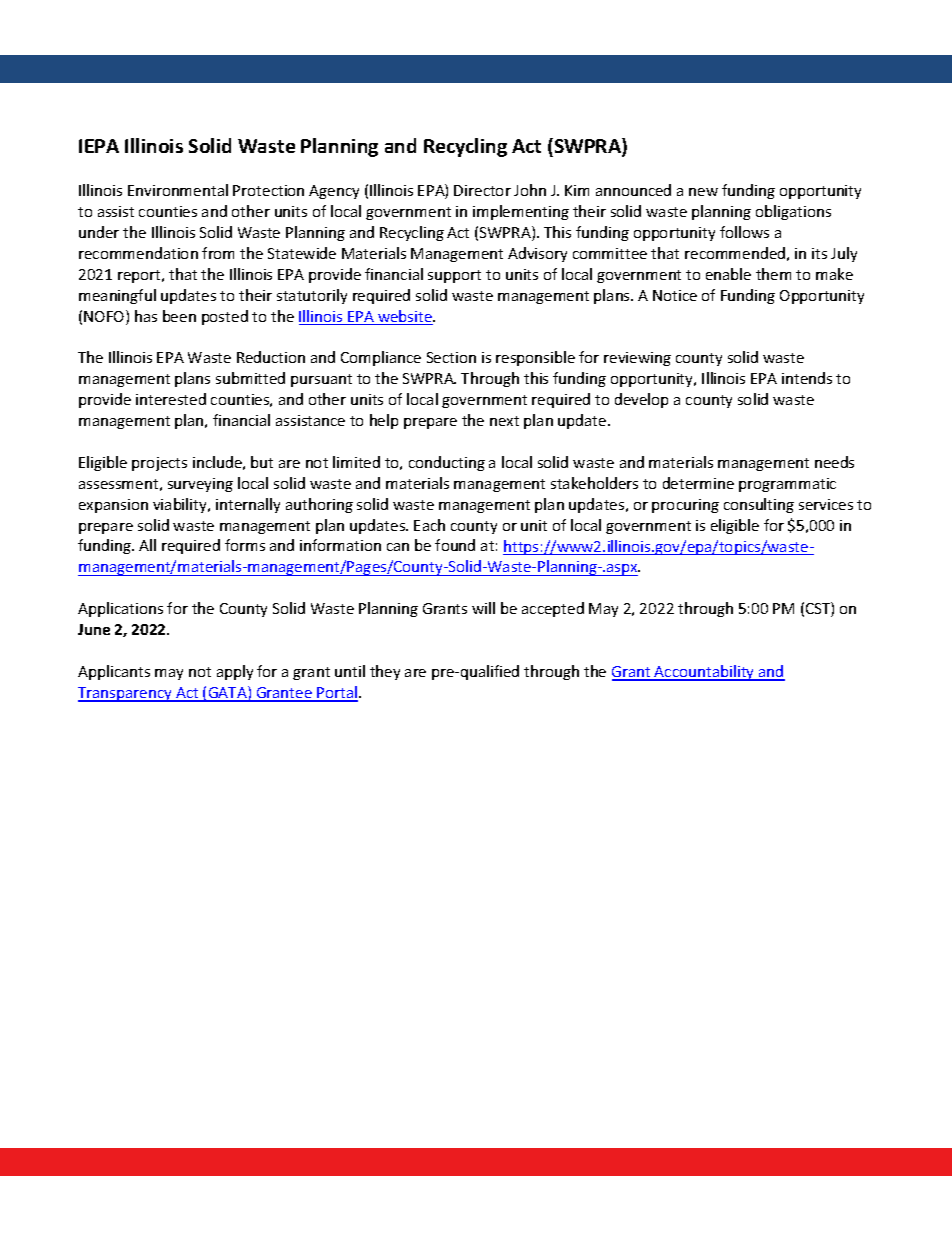  I want to click on Environmental, so click(178, 190).
